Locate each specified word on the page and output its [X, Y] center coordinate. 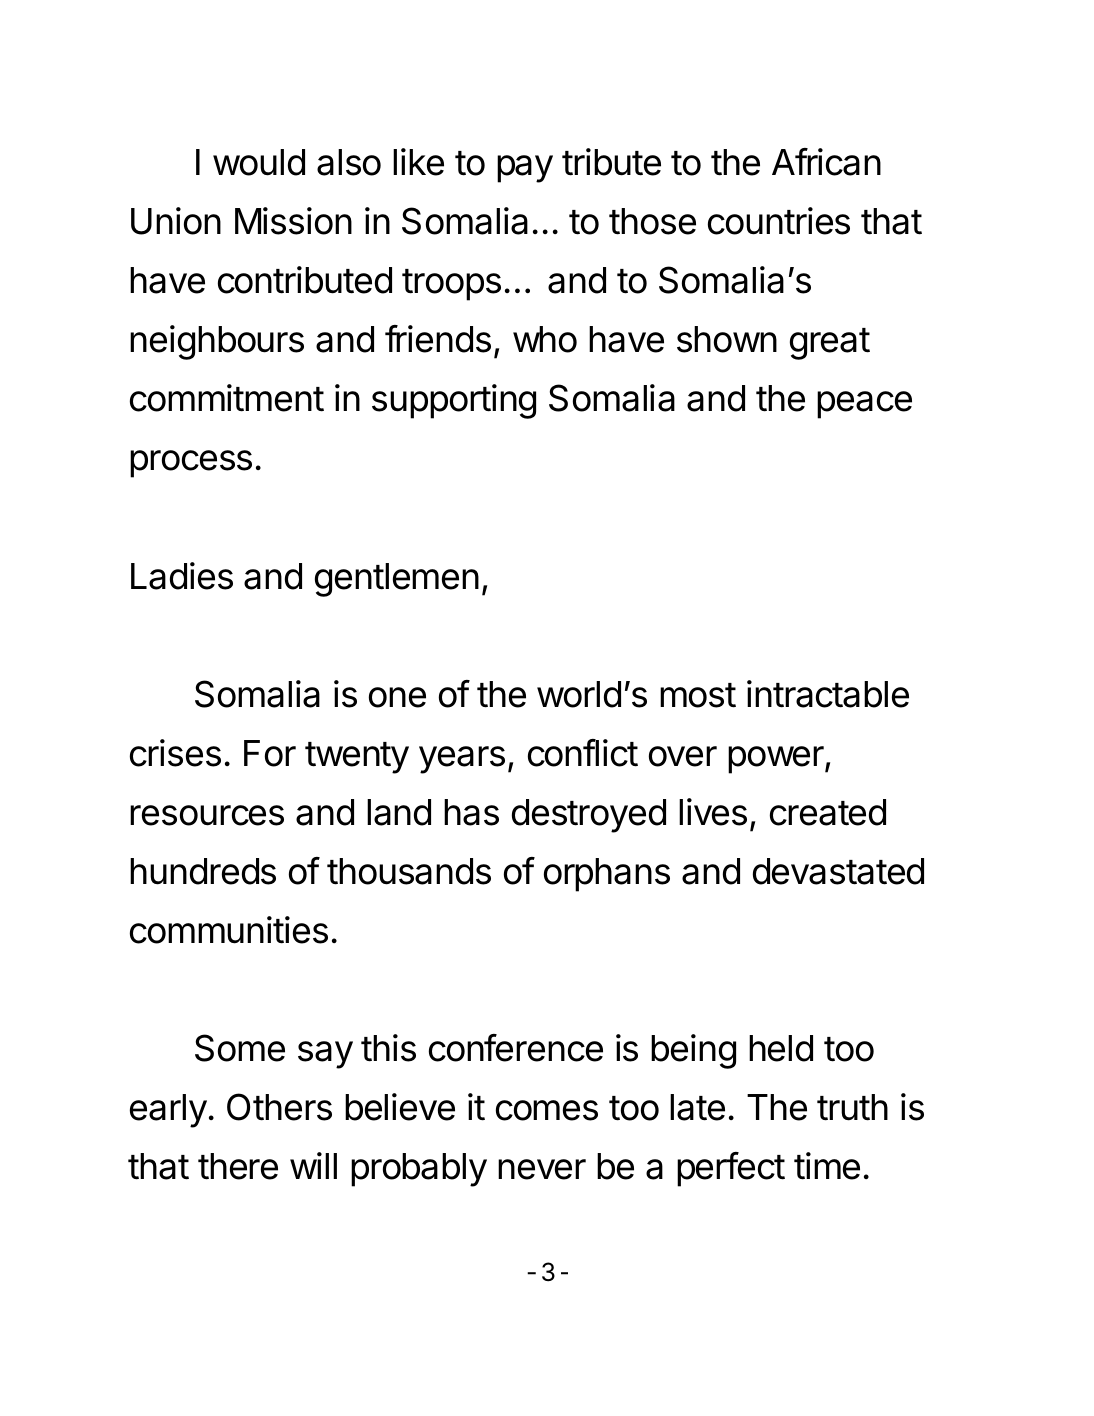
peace [864, 405]
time [827, 1166]
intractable [828, 694]
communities [229, 930]
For [270, 753]
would [259, 162]
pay [525, 169]
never [542, 1169]
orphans [607, 875]
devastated [838, 871]
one [397, 697]
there [238, 1166]
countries [779, 221]
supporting [454, 401]
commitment [227, 398]
